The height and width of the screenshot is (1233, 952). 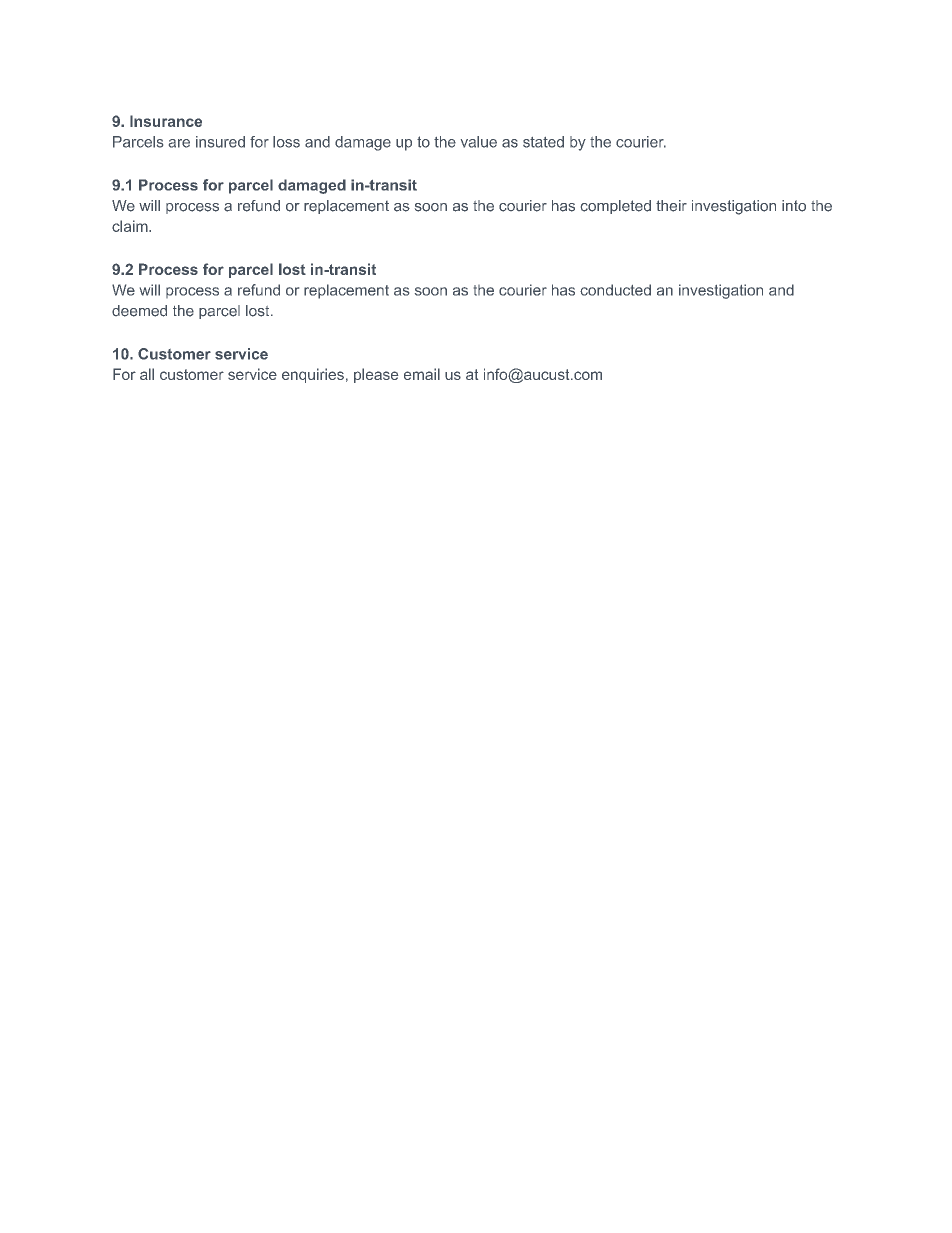 What do you see at coordinates (166, 121) in the screenshot?
I see `Insurance` at bounding box center [166, 121].
